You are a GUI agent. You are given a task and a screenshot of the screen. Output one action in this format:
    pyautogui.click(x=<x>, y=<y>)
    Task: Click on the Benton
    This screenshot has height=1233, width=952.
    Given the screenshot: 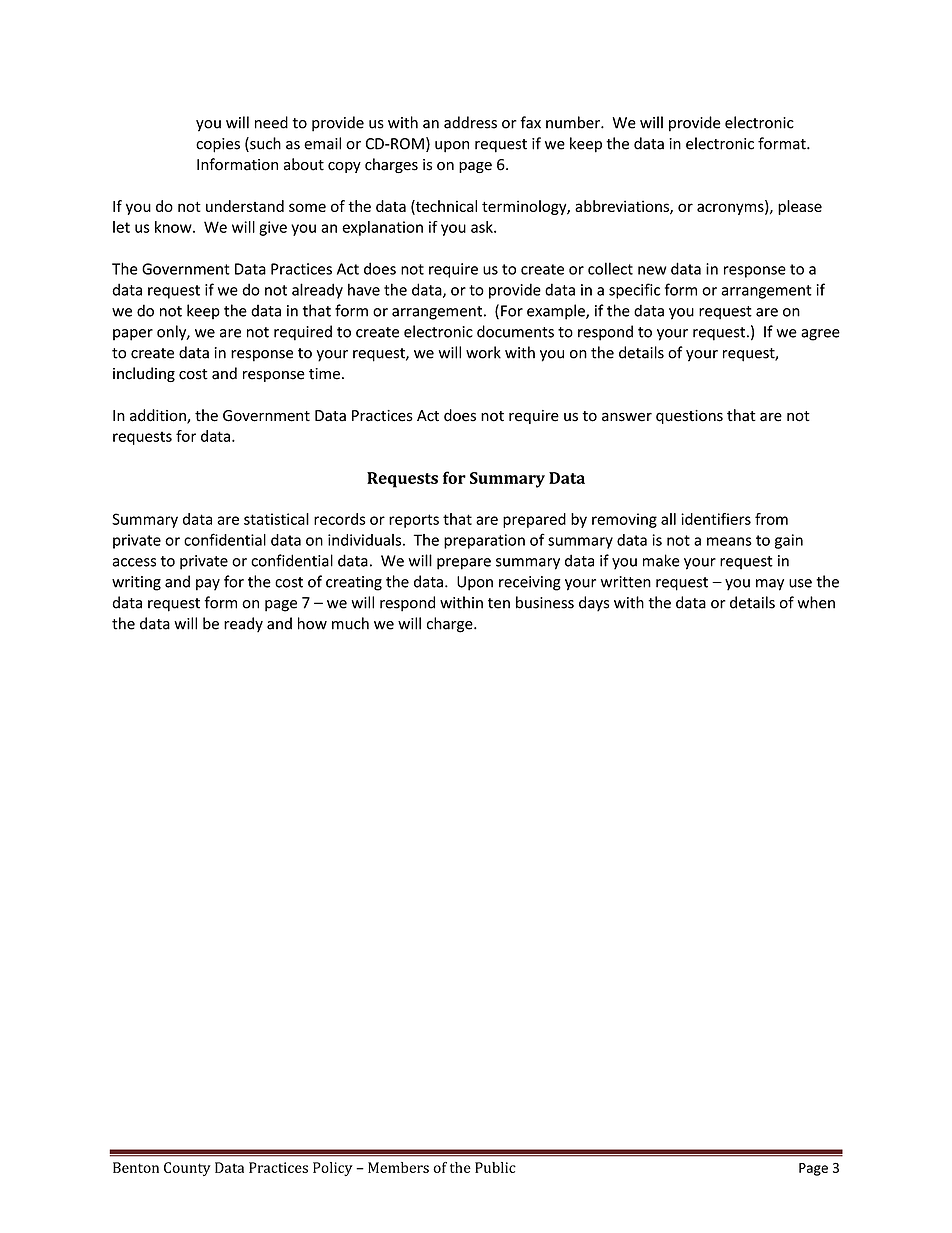 What is the action you would take?
    pyautogui.click(x=136, y=1167)
